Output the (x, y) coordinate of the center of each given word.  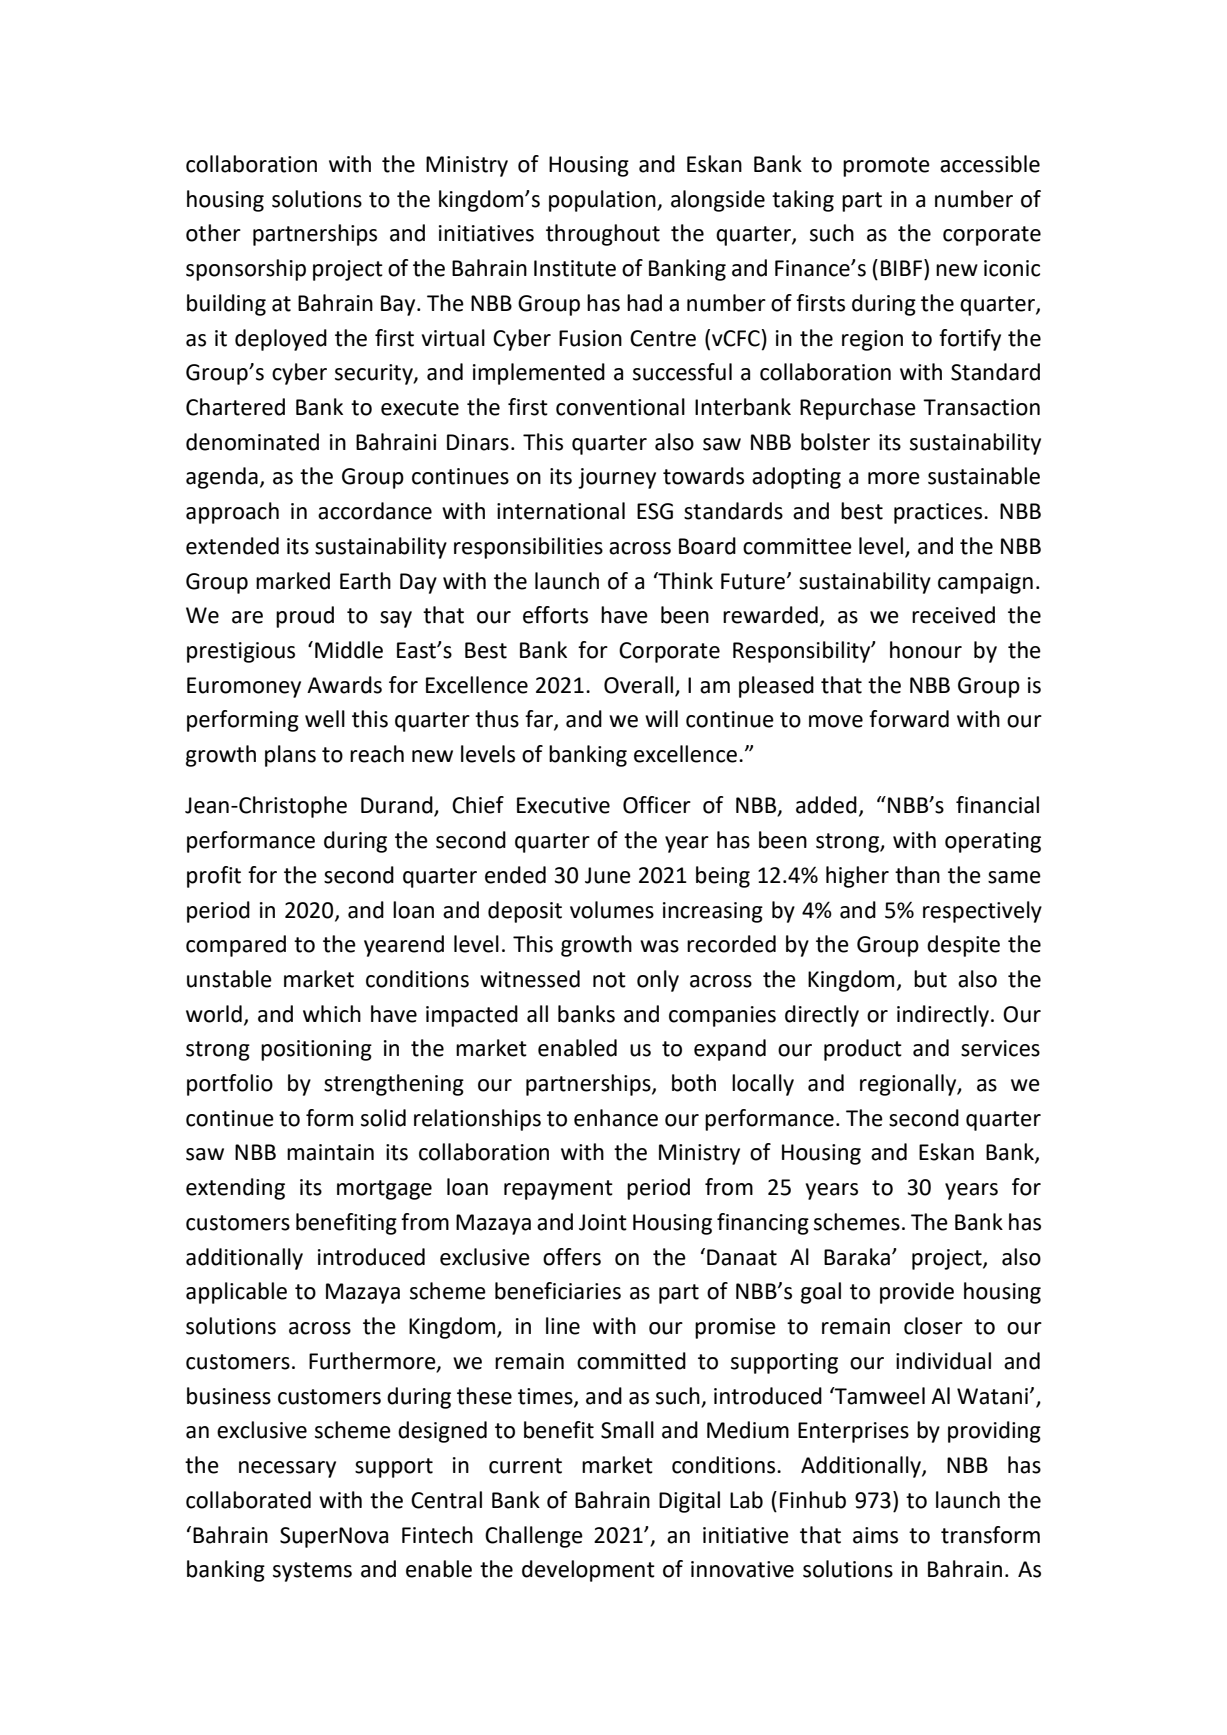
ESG (655, 511)
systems (312, 1572)
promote (886, 167)
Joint (603, 1222)
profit (214, 877)
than (917, 875)
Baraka (857, 1257)
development (588, 1571)
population (603, 201)
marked (293, 581)
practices (939, 513)
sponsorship (246, 270)
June (608, 875)
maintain (330, 1152)
